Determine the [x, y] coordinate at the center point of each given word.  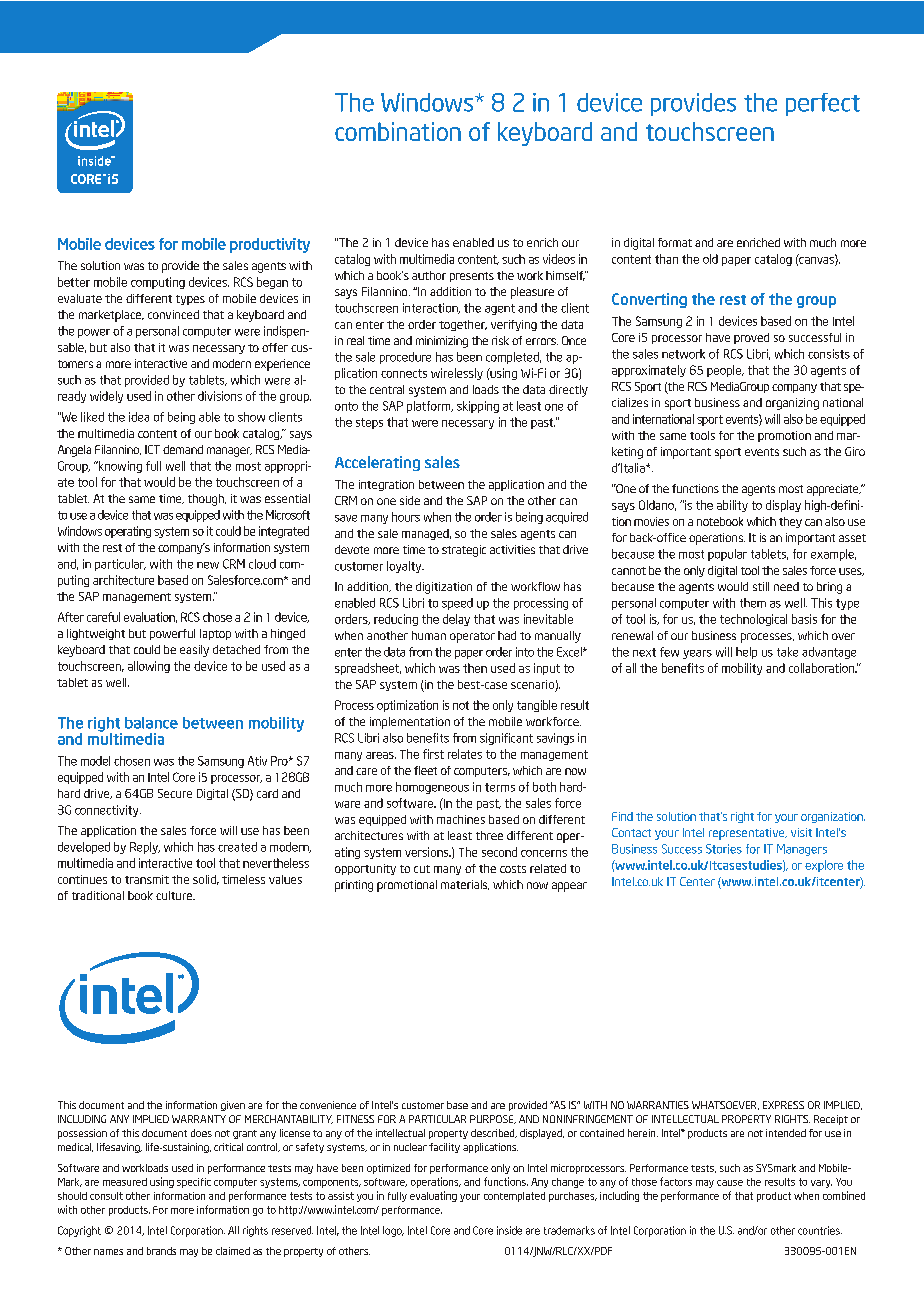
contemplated [514, 1197]
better [74, 282]
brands [161, 1251]
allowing [149, 667]
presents [472, 277]
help [746, 653]
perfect [823, 104]
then [475, 668]
